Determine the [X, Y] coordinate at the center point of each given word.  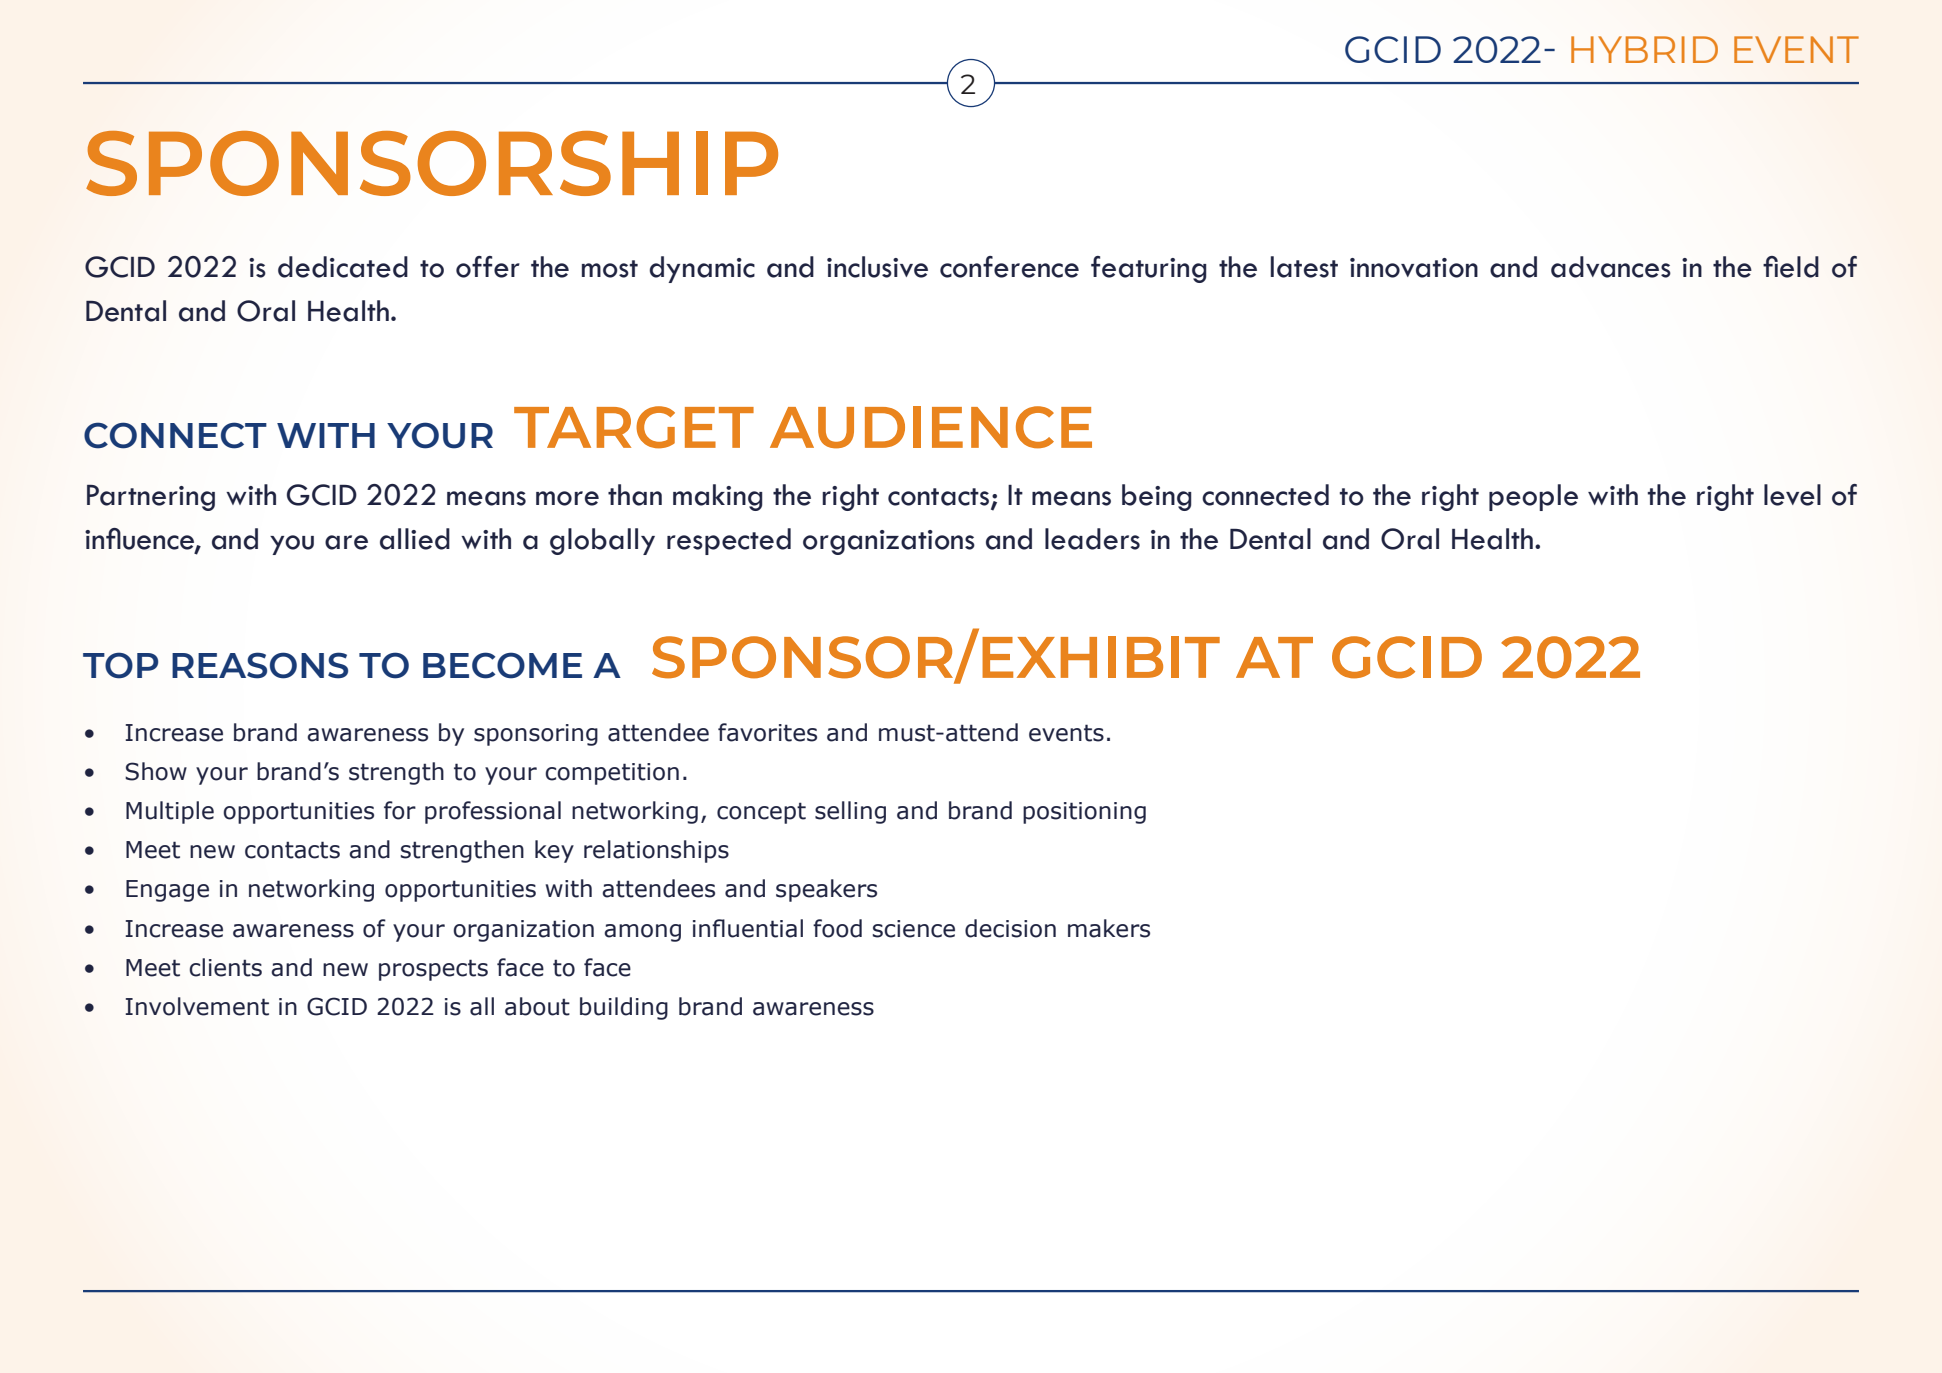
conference [1009, 267]
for [400, 810]
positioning [1084, 813]
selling [850, 812]
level [1792, 495]
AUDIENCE [931, 427]
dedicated [343, 267]
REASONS [260, 665]
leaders [1092, 539]
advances [1611, 267]
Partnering [151, 498]
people [1533, 497]
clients [225, 967]
